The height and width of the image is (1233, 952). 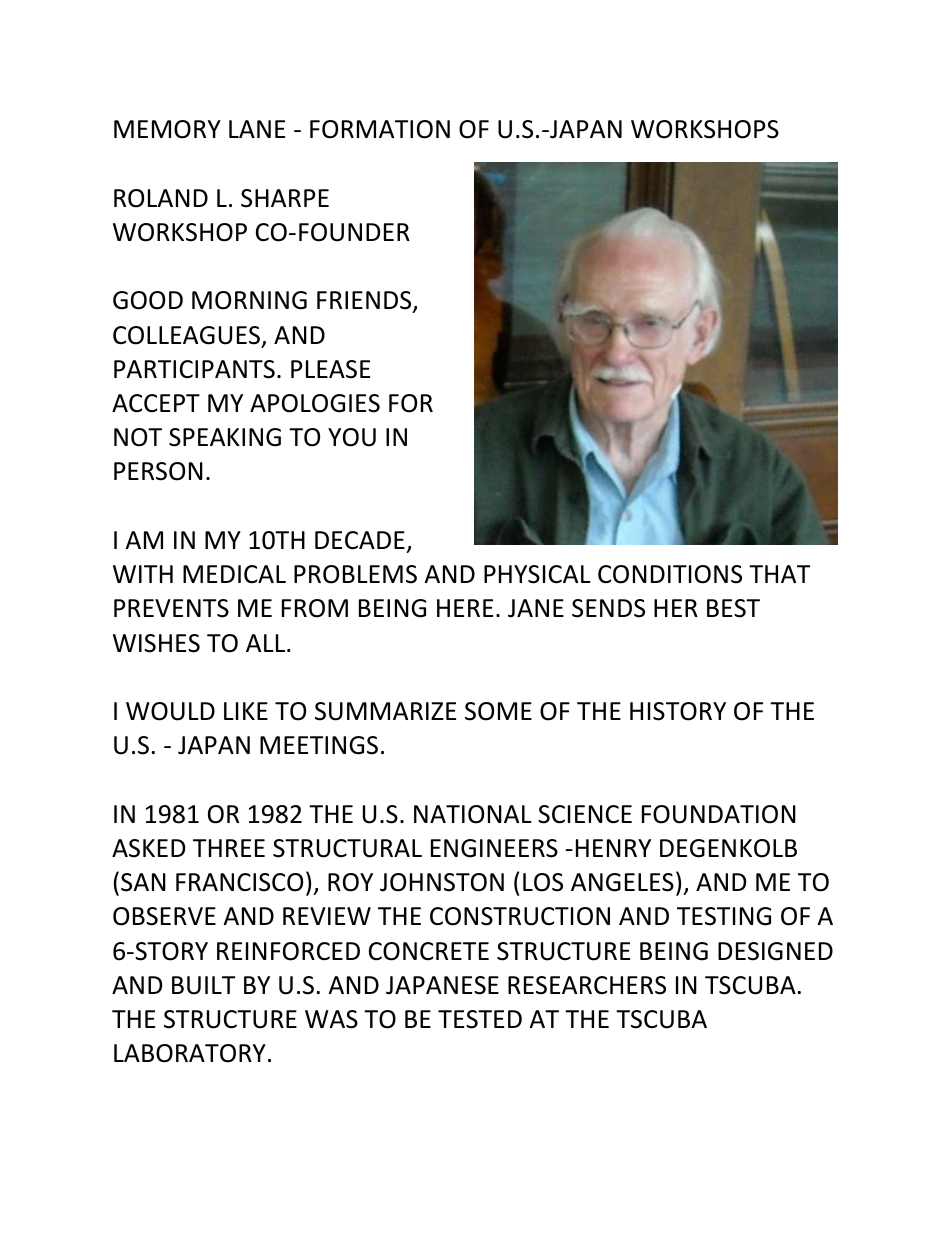 I want to click on BEST, so click(x=733, y=608).
